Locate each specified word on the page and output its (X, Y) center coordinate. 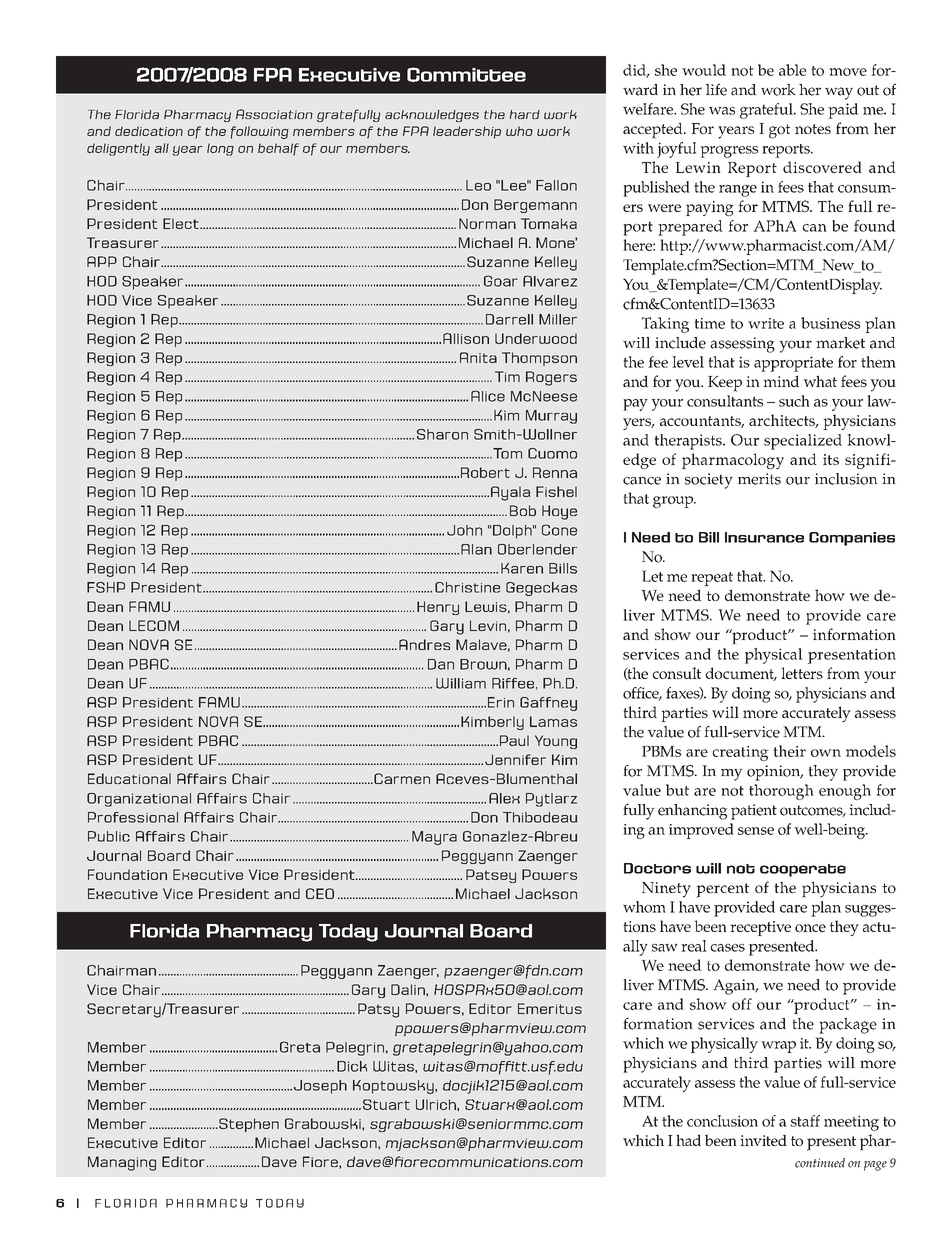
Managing (122, 1163)
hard (525, 114)
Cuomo (552, 453)
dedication (149, 131)
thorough (781, 792)
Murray (551, 417)
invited (763, 1140)
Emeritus (550, 1008)
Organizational (139, 800)
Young (556, 742)
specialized (803, 442)
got (779, 131)
